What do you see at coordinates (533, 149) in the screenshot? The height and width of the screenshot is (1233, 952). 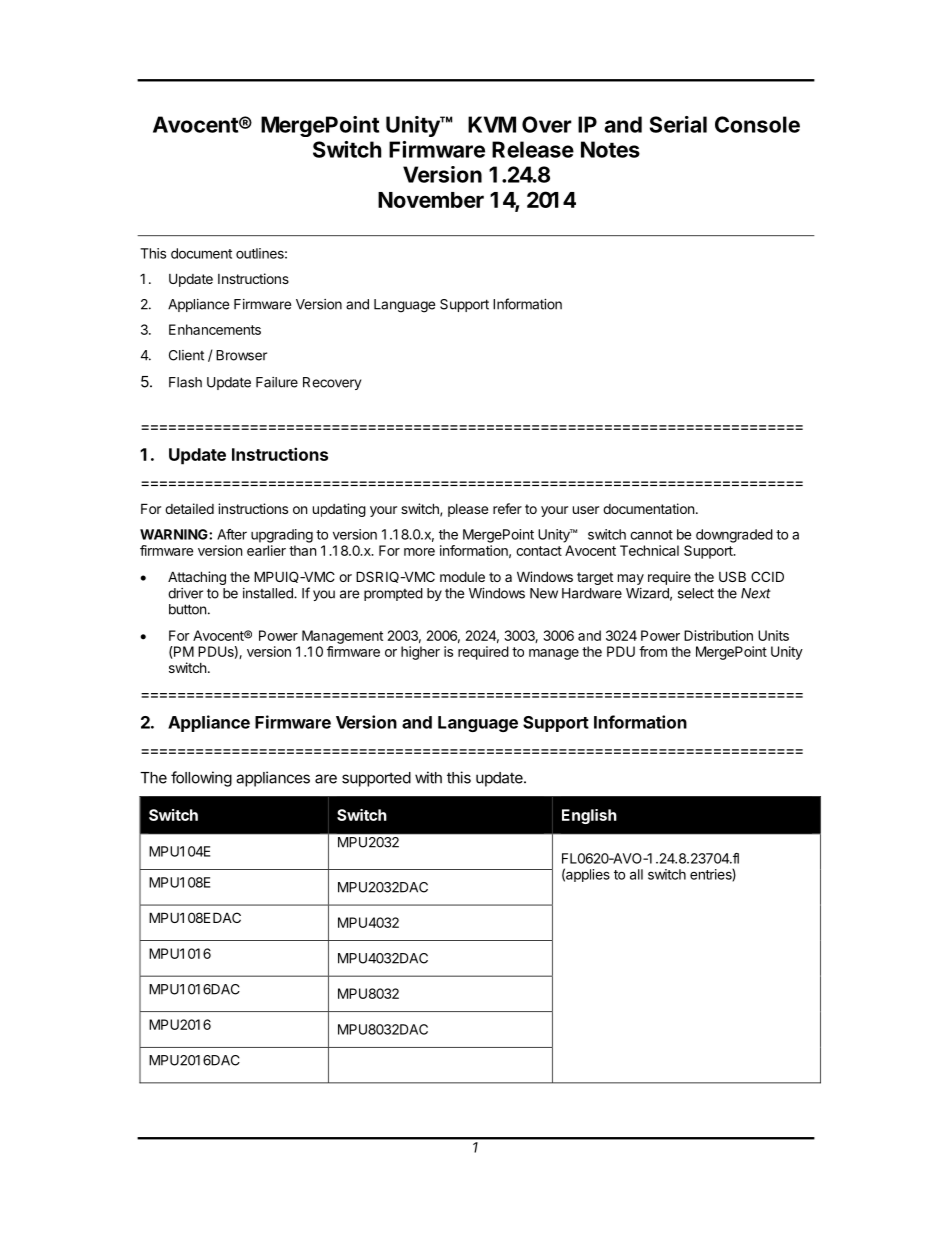 I see `Release` at bounding box center [533, 149].
